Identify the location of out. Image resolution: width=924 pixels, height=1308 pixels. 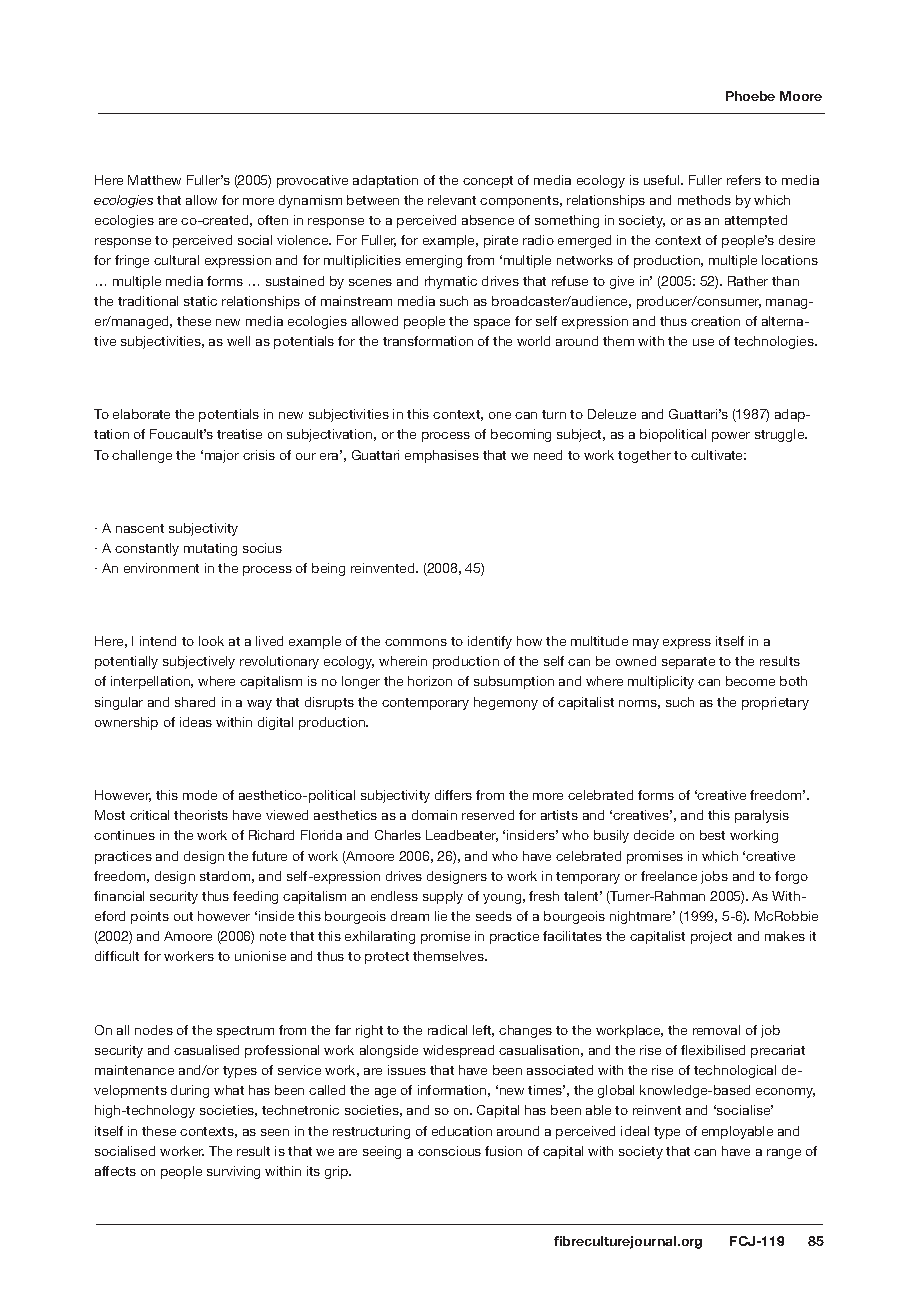
(183, 916).
